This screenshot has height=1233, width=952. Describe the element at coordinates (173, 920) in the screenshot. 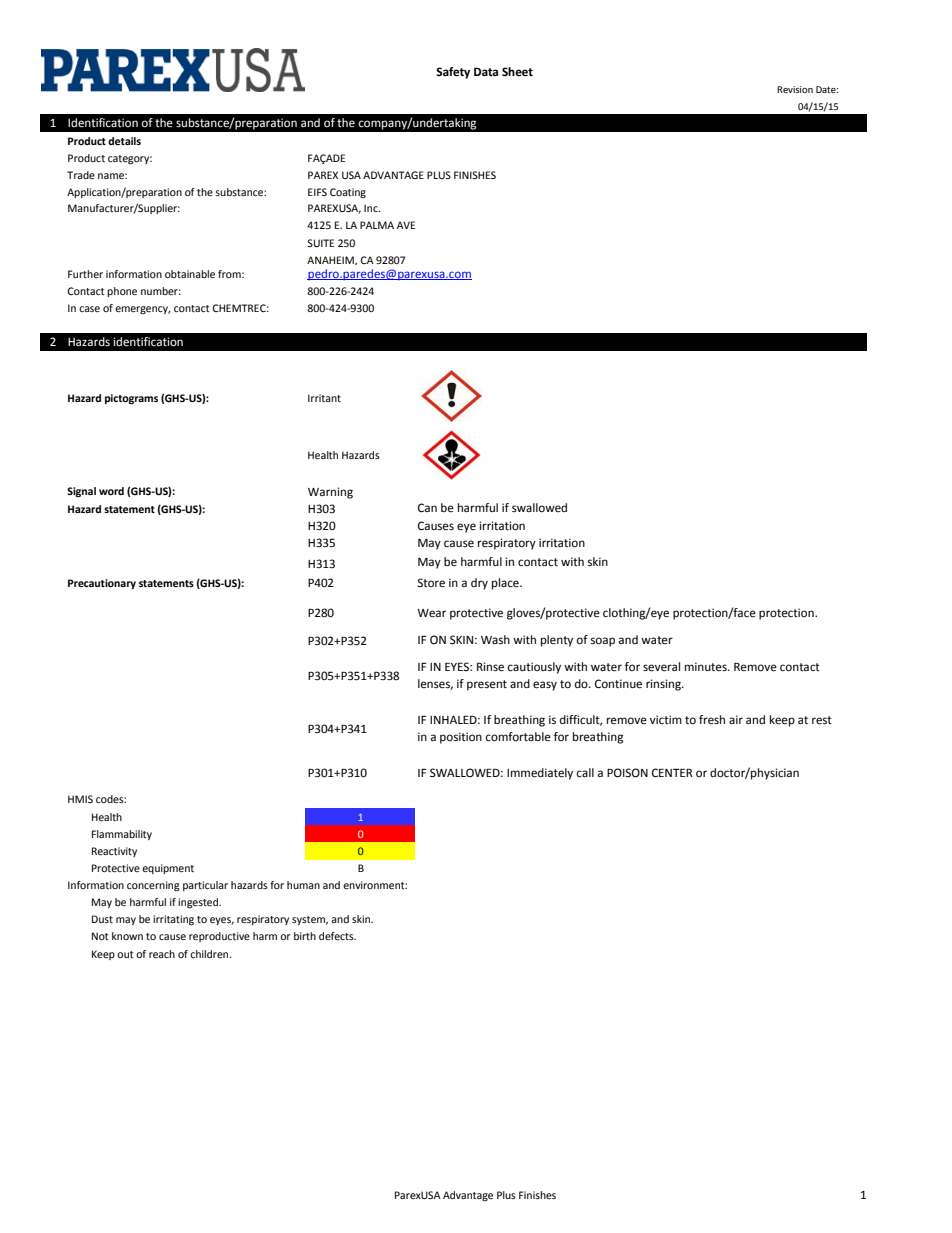

I see `irritating` at that location.
